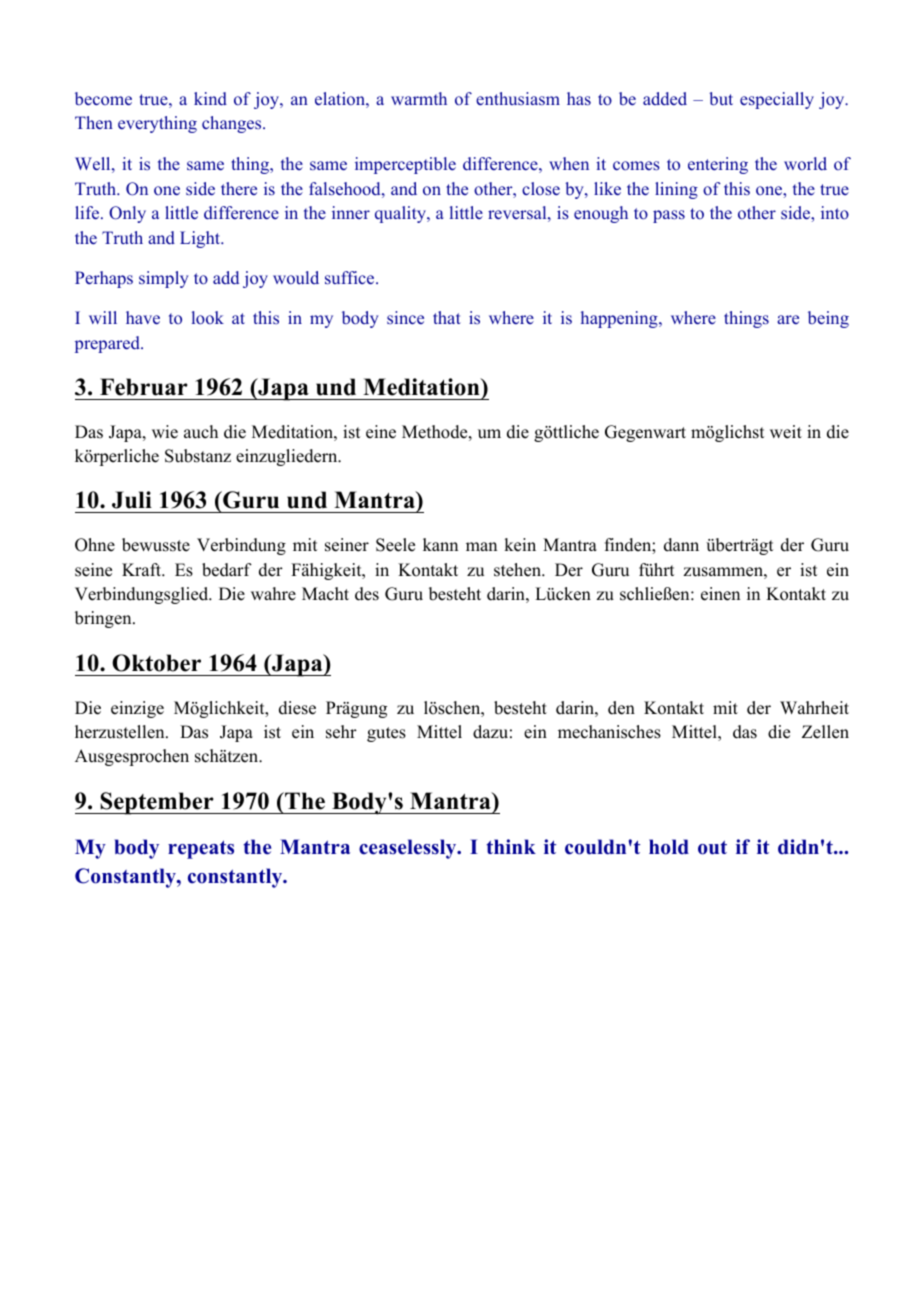 This screenshot has height=1308, width=924. I want to click on that, so click(447, 317).
